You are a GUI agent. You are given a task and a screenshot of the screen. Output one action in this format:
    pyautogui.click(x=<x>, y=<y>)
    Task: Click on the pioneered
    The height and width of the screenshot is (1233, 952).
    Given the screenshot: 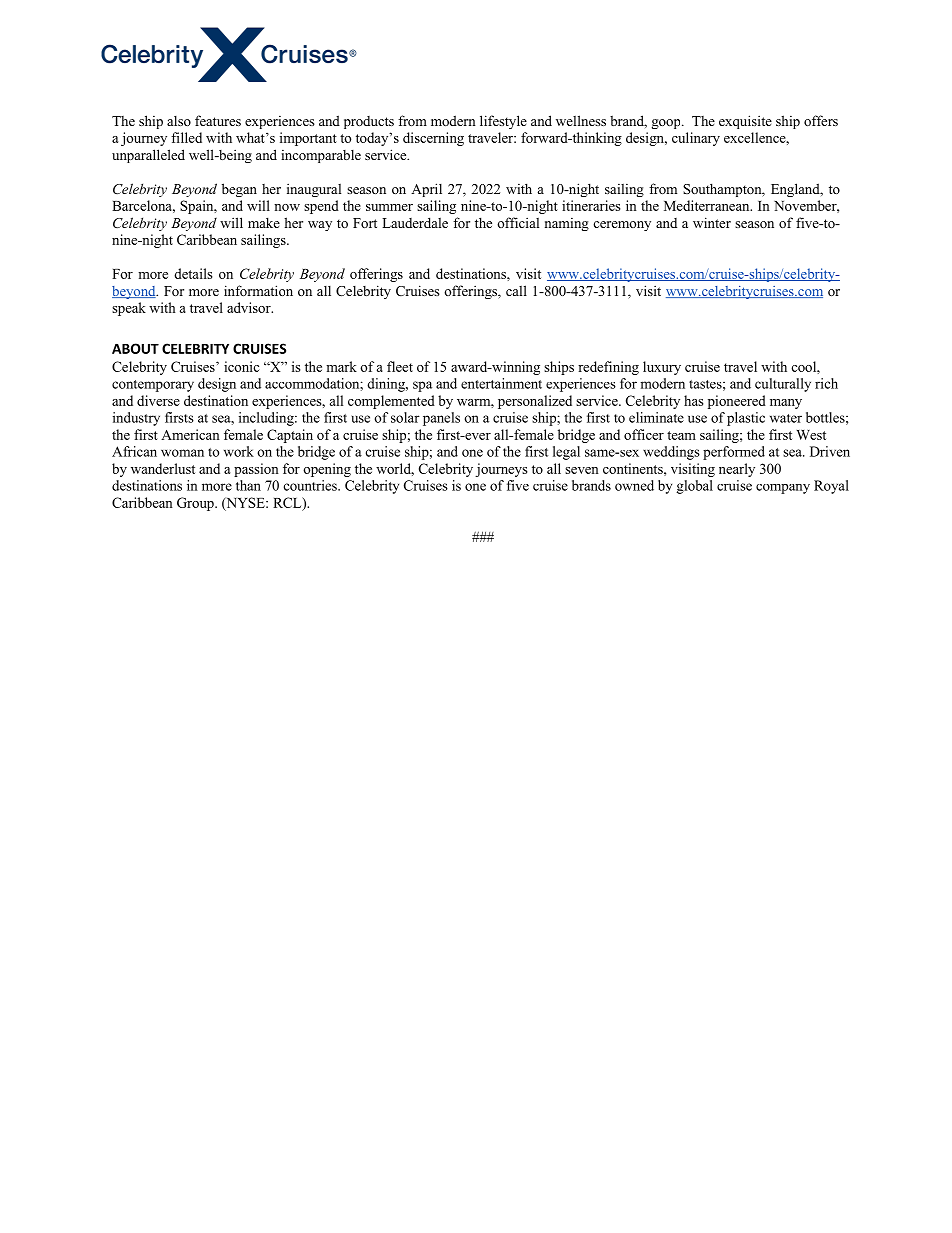 What is the action you would take?
    pyautogui.click(x=737, y=402)
